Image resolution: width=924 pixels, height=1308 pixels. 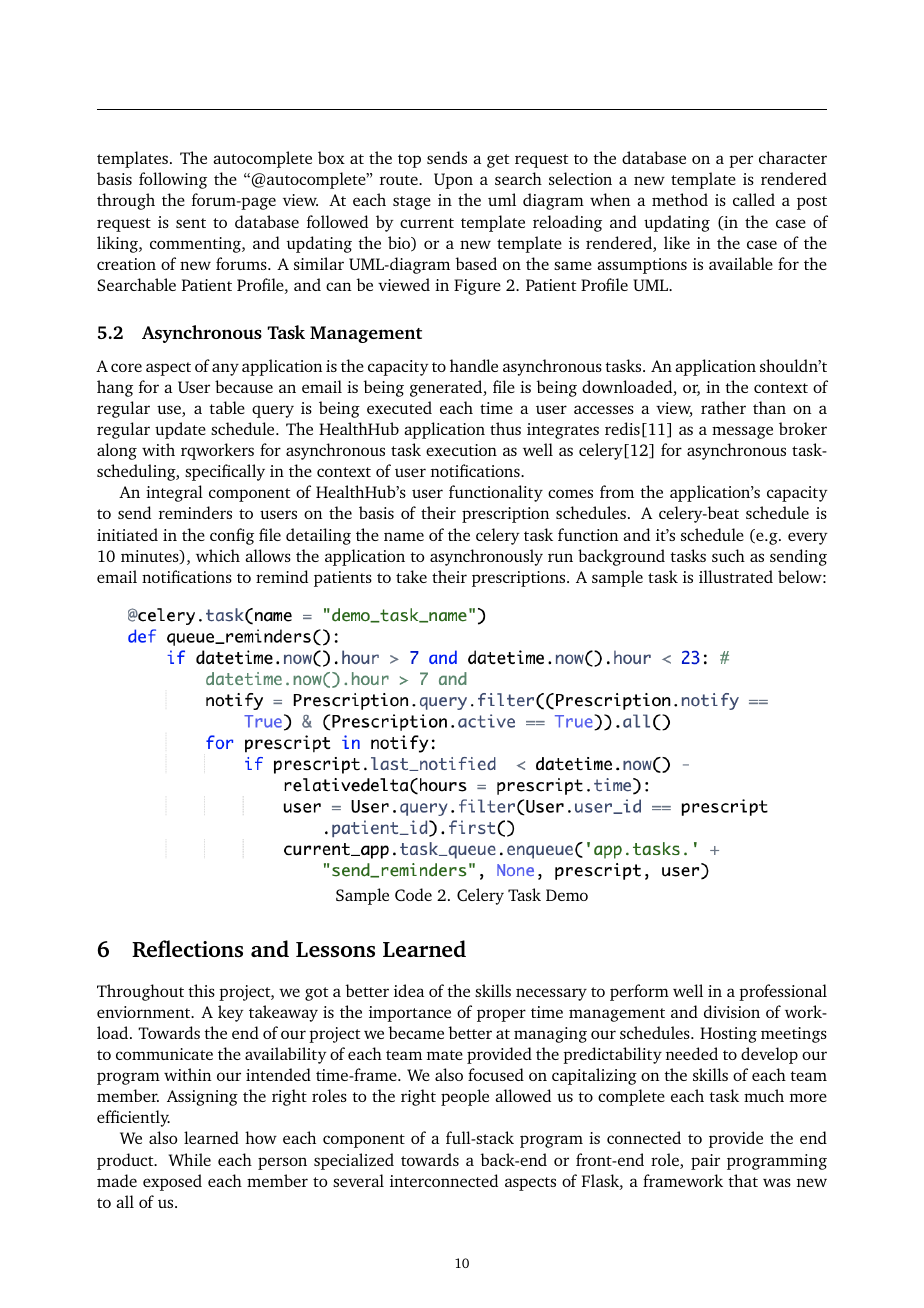 What do you see at coordinates (453, 181) in the document?
I see `Upon` at bounding box center [453, 181].
